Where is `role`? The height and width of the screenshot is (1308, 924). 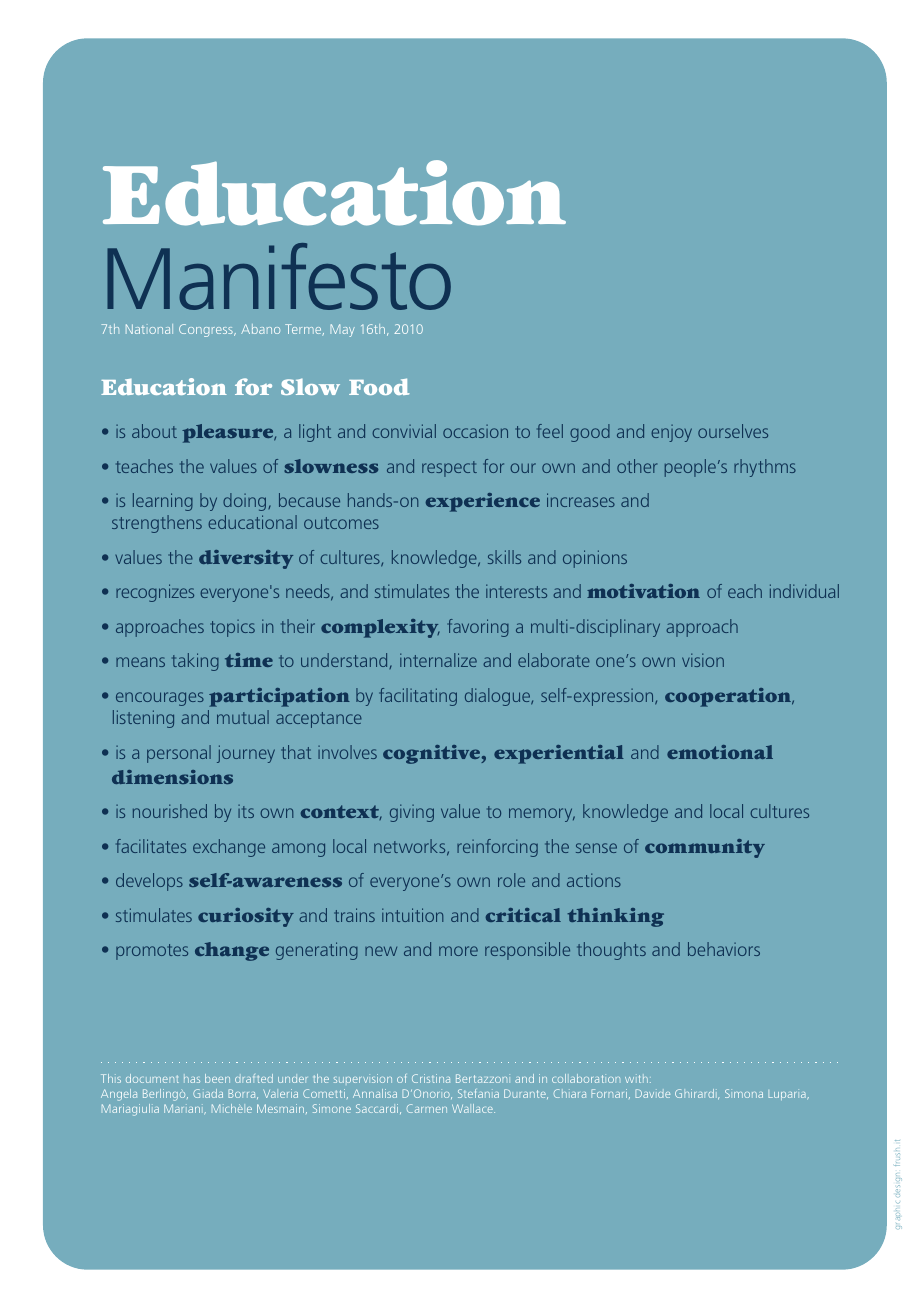 role is located at coordinates (511, 880).
